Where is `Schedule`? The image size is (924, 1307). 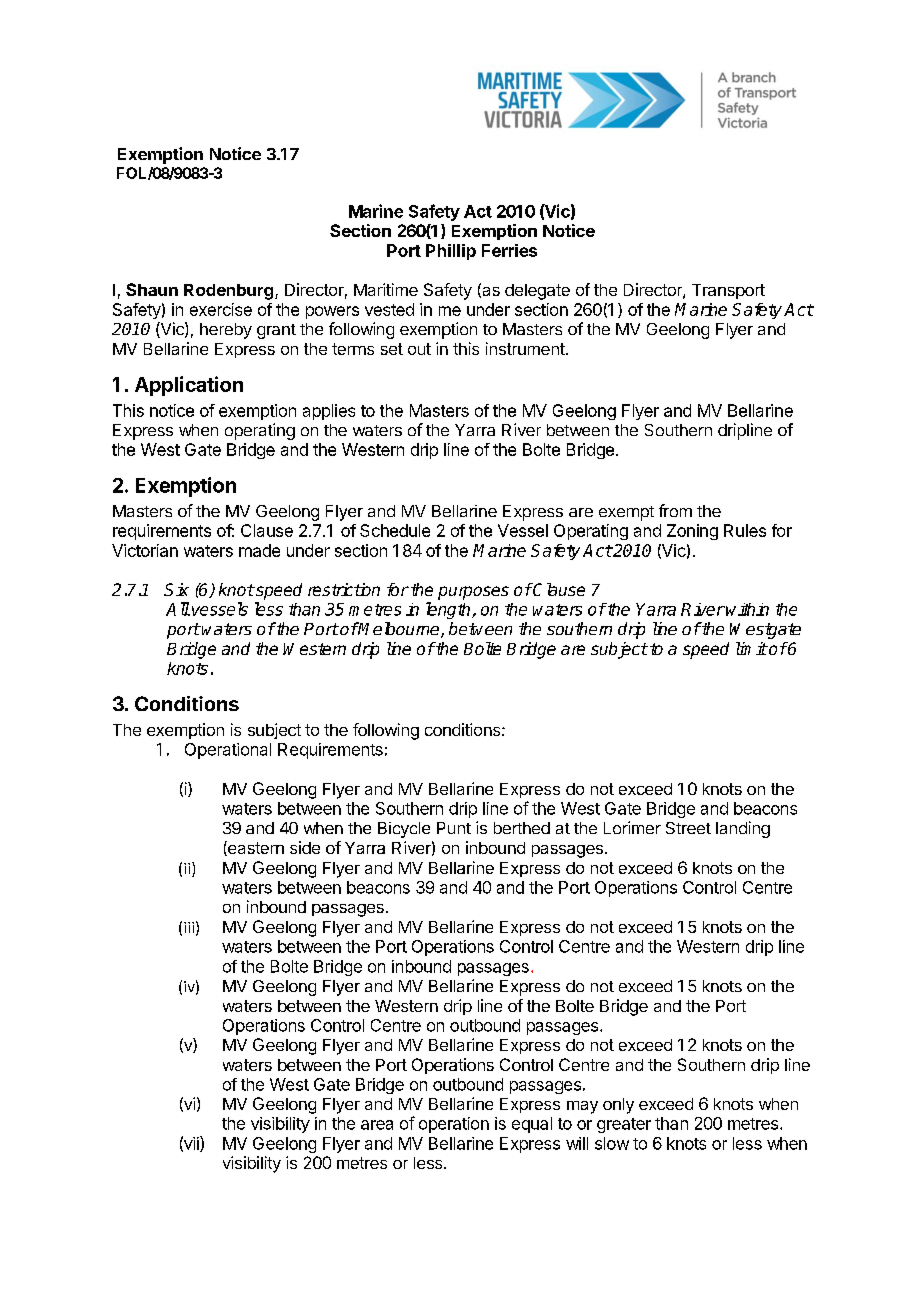 Schedule is located at coordinates (395, 530).
